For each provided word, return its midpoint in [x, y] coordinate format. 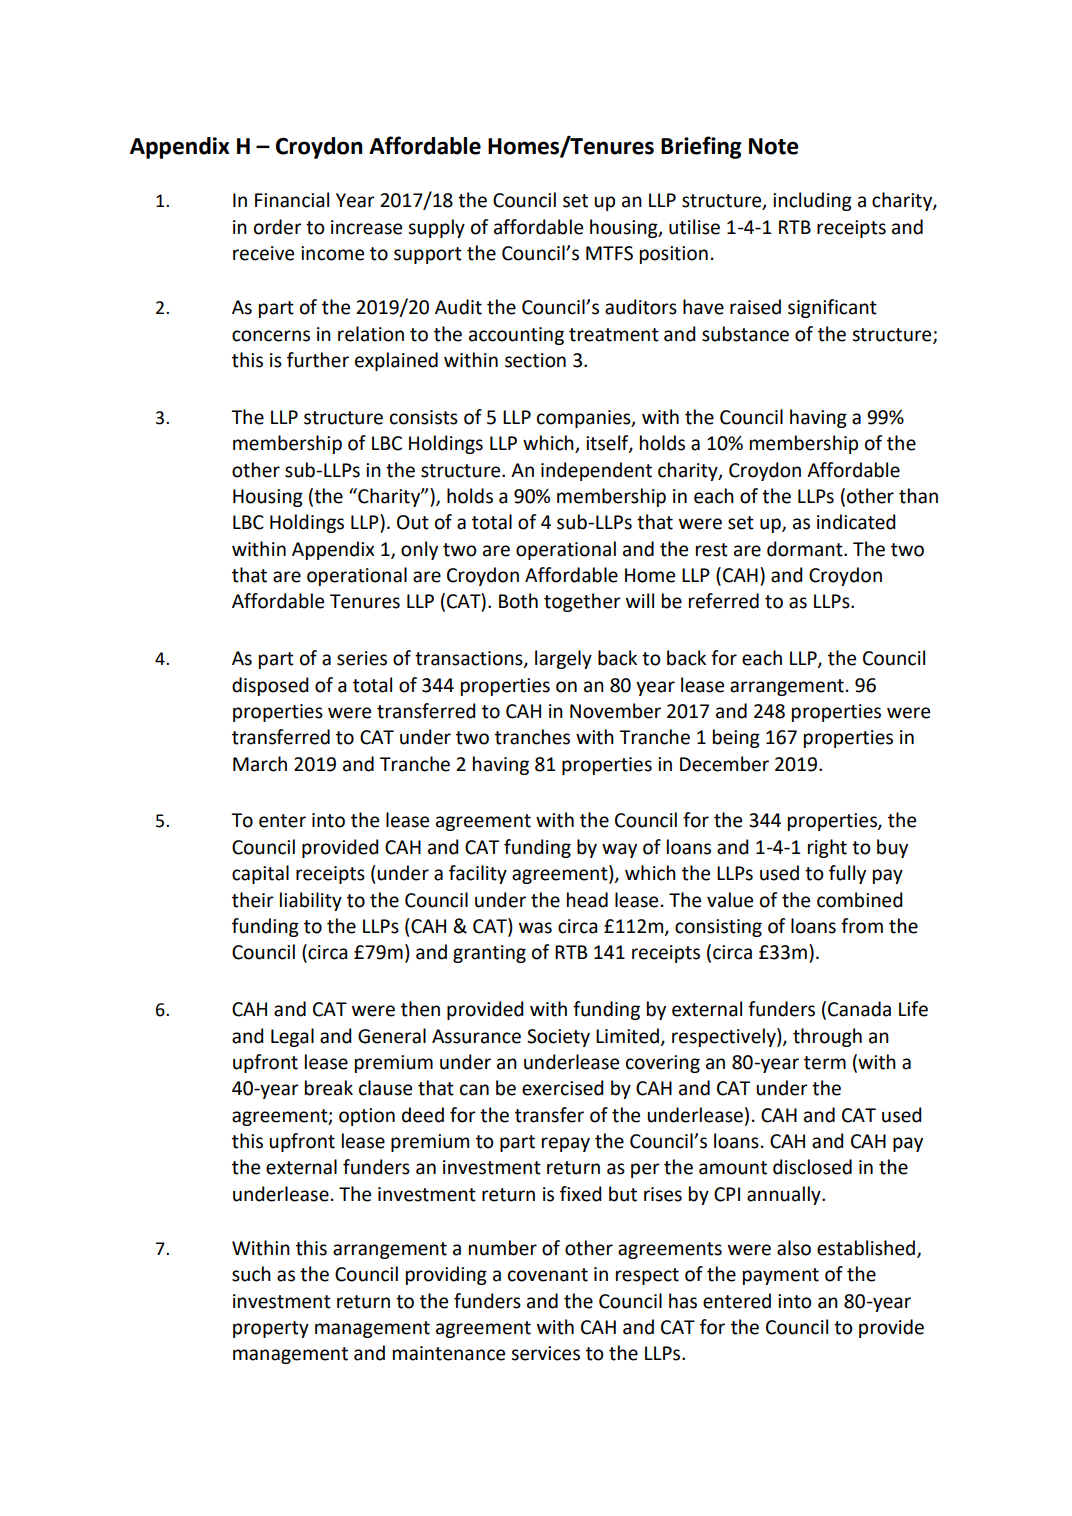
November [615, 711]
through [827, 1037]
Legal [292, 1037]
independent [596, 471]
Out [413, 522]
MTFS [609, 253]
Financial [292, 200]
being [736, 738]
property [271, 1329]
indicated [856, 522]
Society [558, 1038]
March [260, 764]
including [812, 201]
